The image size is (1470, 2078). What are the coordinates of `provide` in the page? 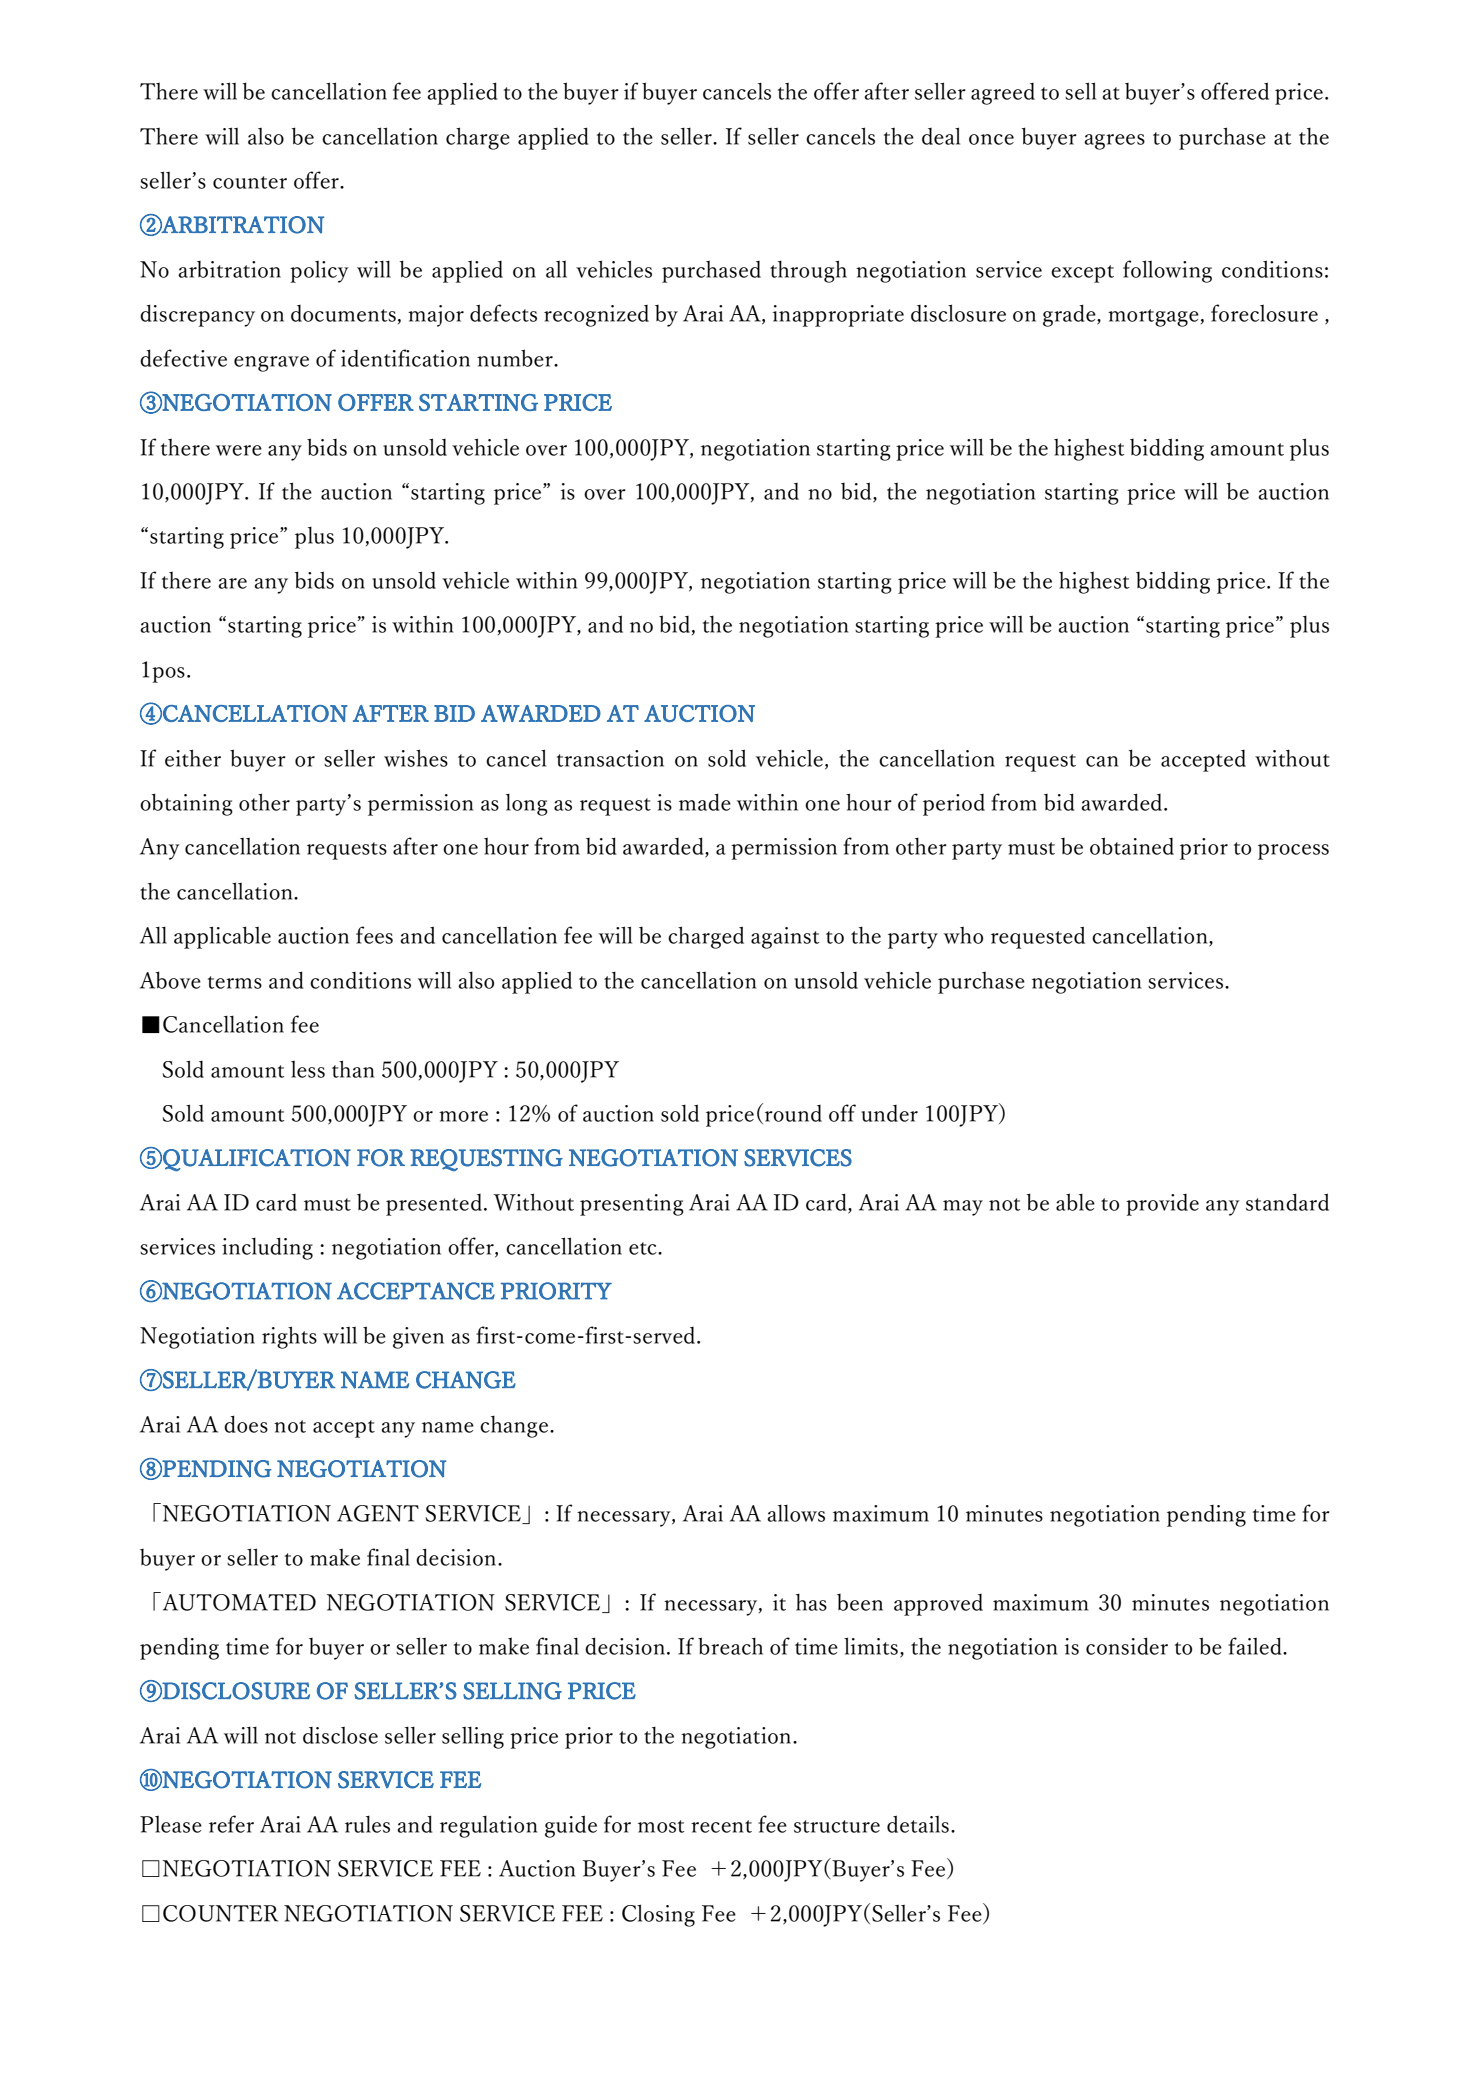 It's located at (1162, 1205).
